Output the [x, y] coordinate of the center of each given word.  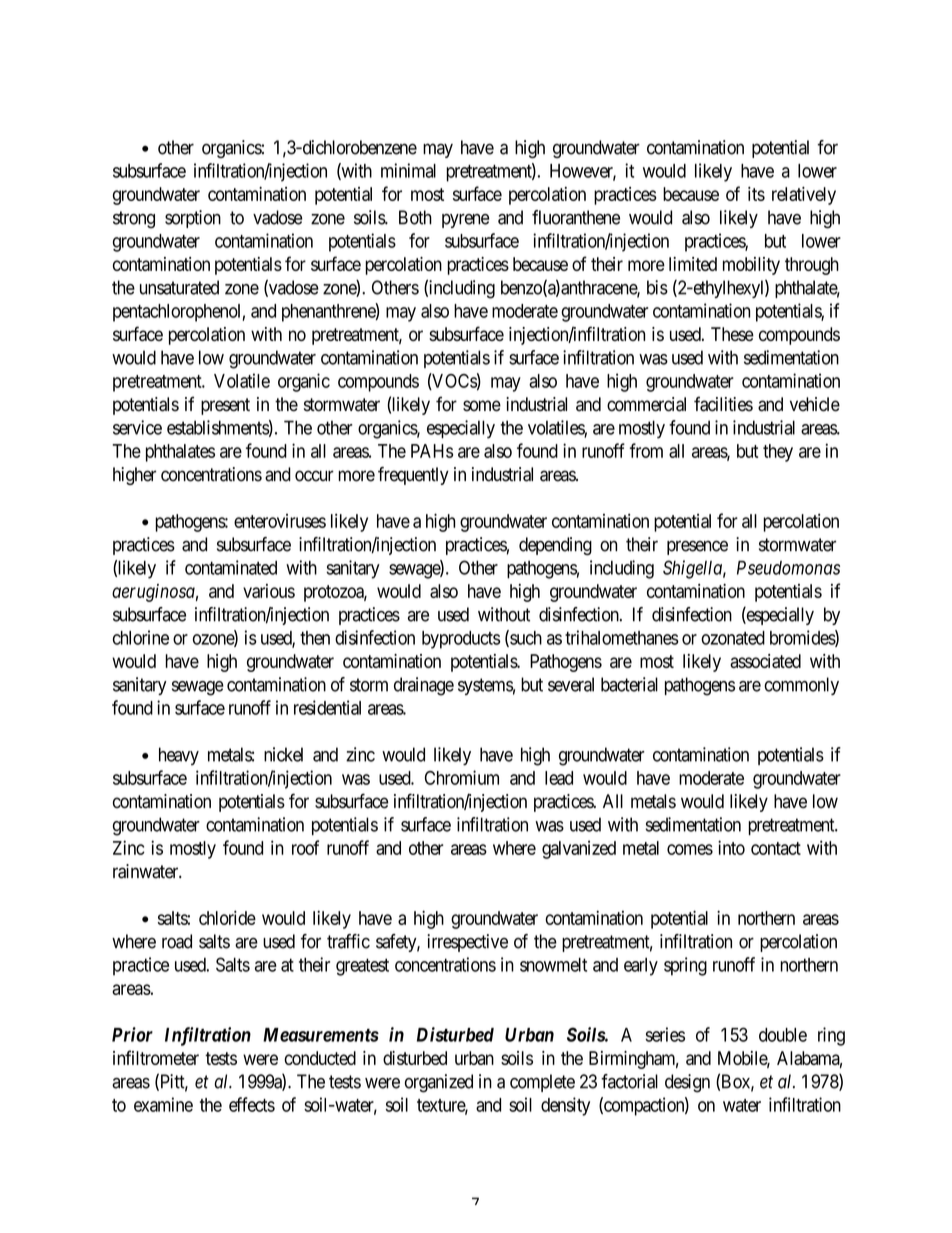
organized [439, 1083]
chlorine [141, 637]
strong [134, 220]
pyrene [465, 221]
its [756, 194]
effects [252, 1104]
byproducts [461, 640]
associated [765, 661]
